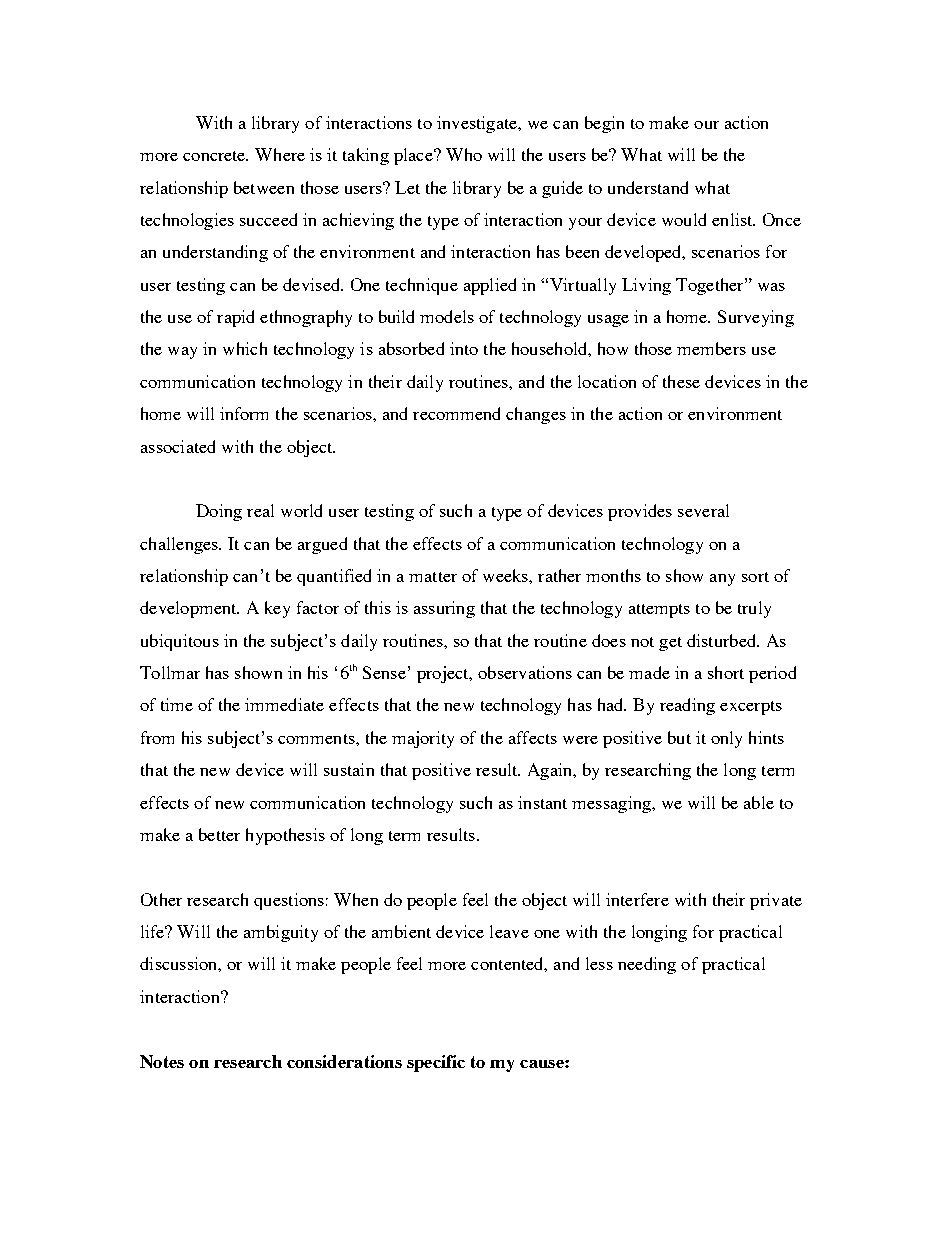 The height and width of the image is (1233, 952). What do you see at coordinates (436, 1063) in the image?
I see `specific` at bounding box center [436, 1063].
